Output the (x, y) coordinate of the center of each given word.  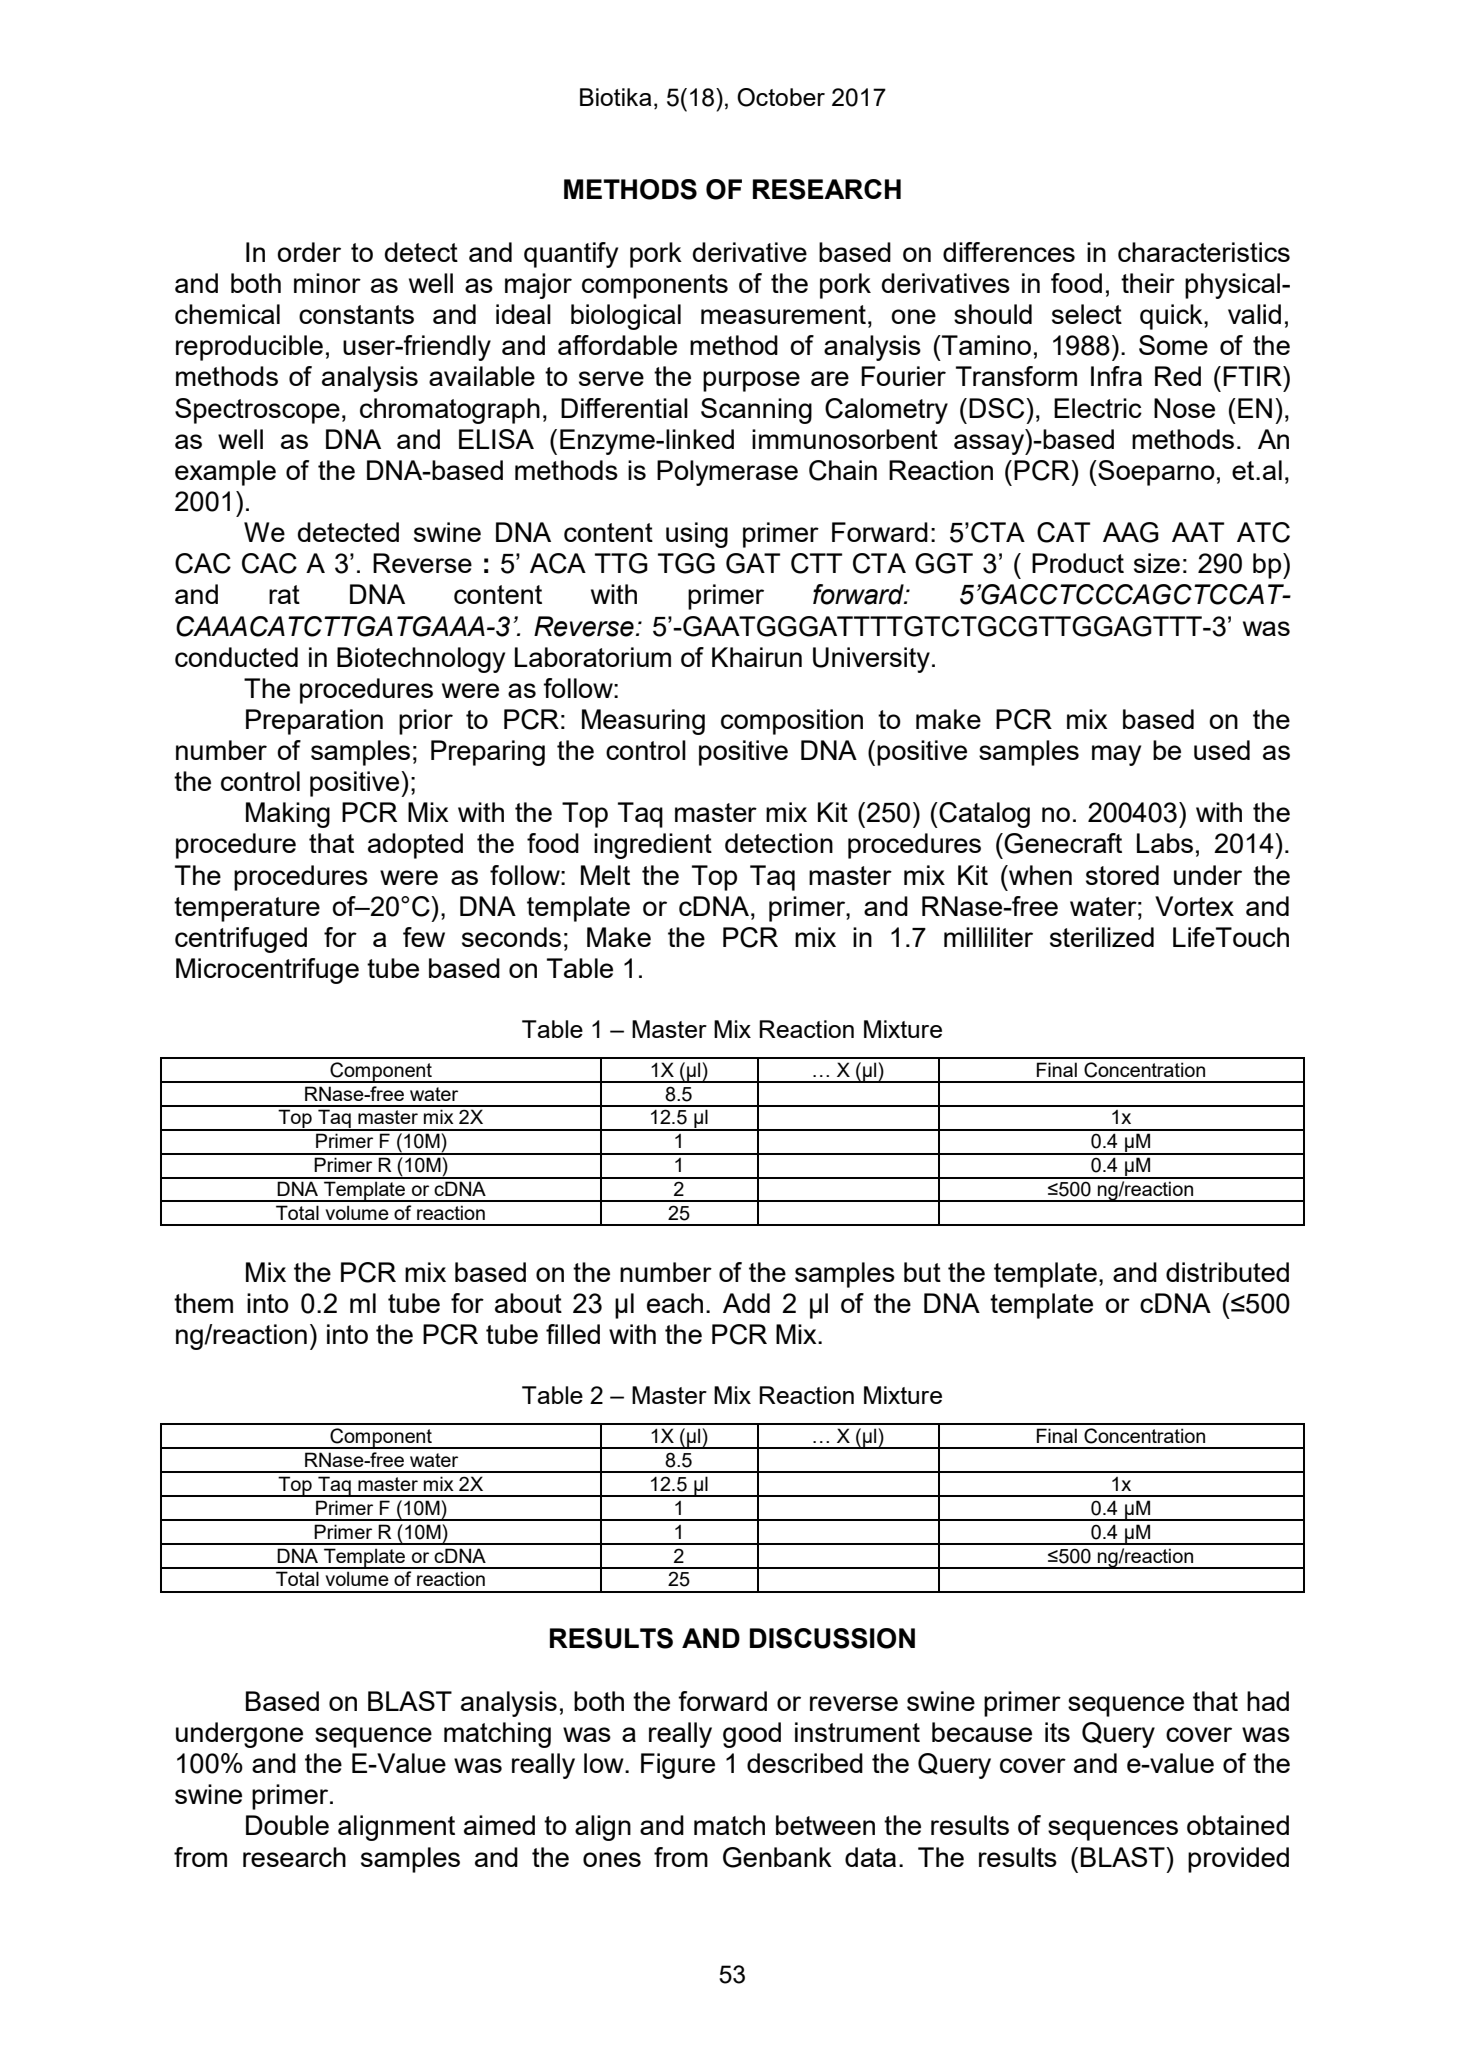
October (781, 97)
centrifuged (241, 940)
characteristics (1204, 252)
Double (287, 1825)
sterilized (1102, 937)
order (309, 252)
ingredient (653, 846)
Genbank (777, 1857)
